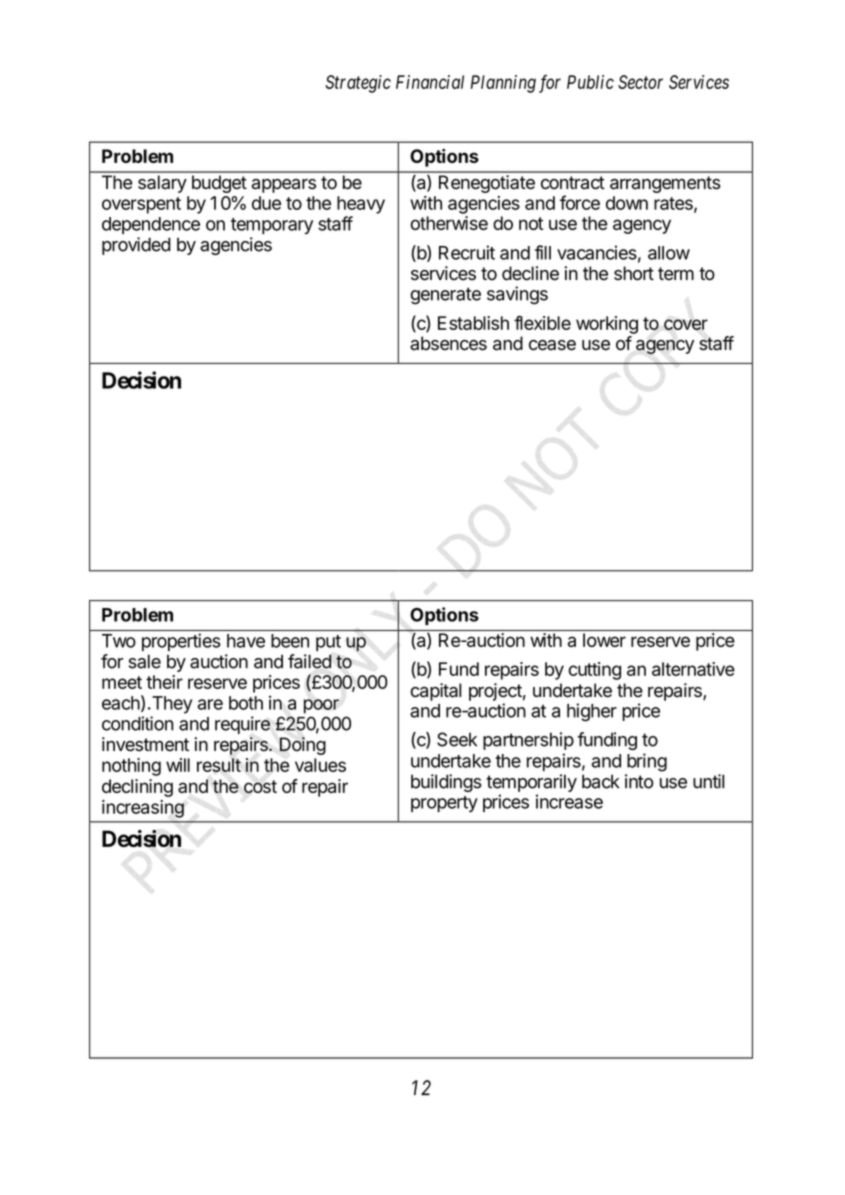 This screenshot has height=1195, width=845. I want to click on Financial, so click(430, 82).
